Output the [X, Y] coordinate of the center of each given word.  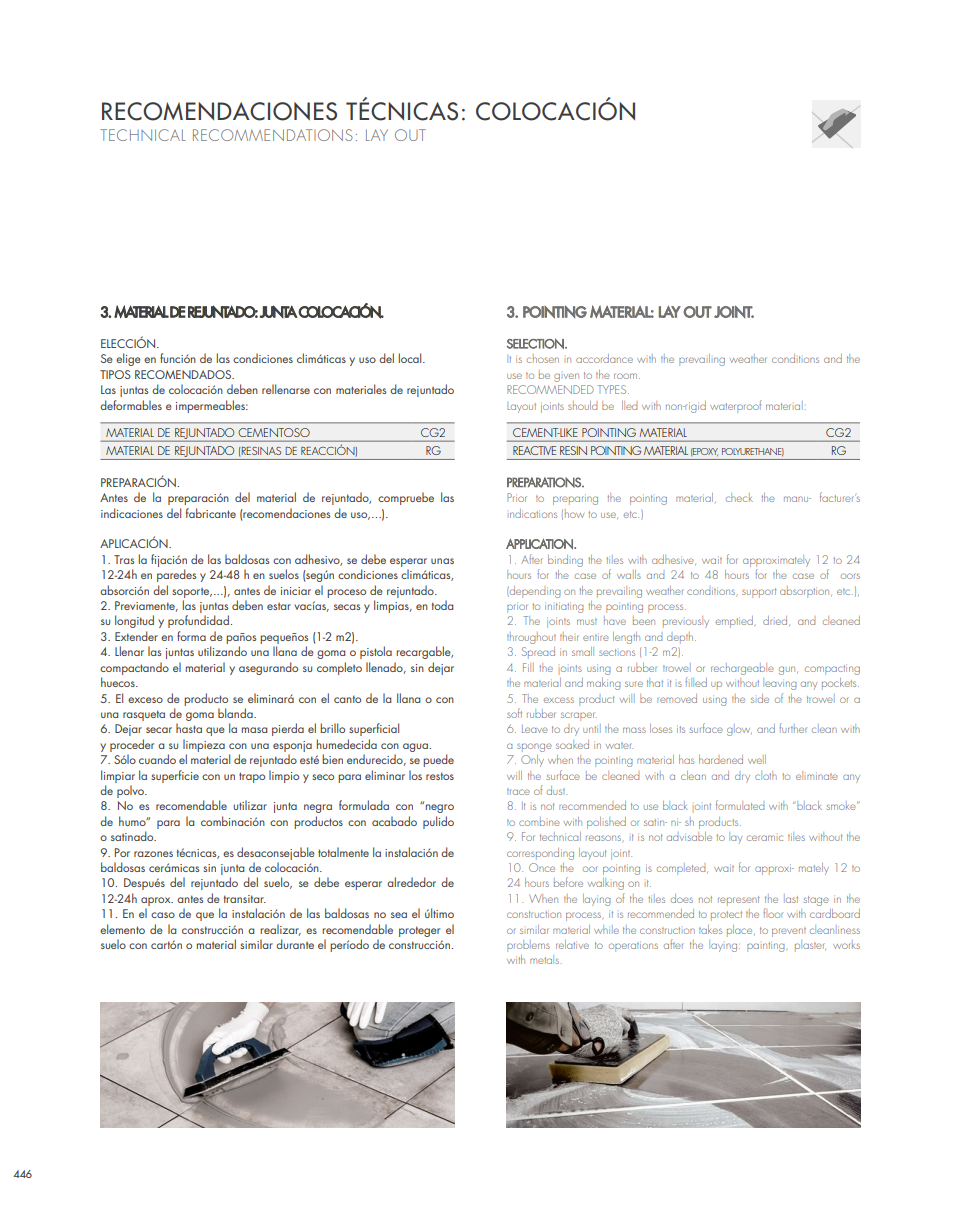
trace [518, 791]
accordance [604, 358]
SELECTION [536, 343]
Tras [124, 559]
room [625, 376]
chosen [543, 358]
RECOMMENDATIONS [273, 135]
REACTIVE [534, 450]
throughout [531, 638]
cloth [766, 775]
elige [128, 359]
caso [163, 915]
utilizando [222, 651]
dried [776, 621]
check [739, 497]
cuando [157, 759]
